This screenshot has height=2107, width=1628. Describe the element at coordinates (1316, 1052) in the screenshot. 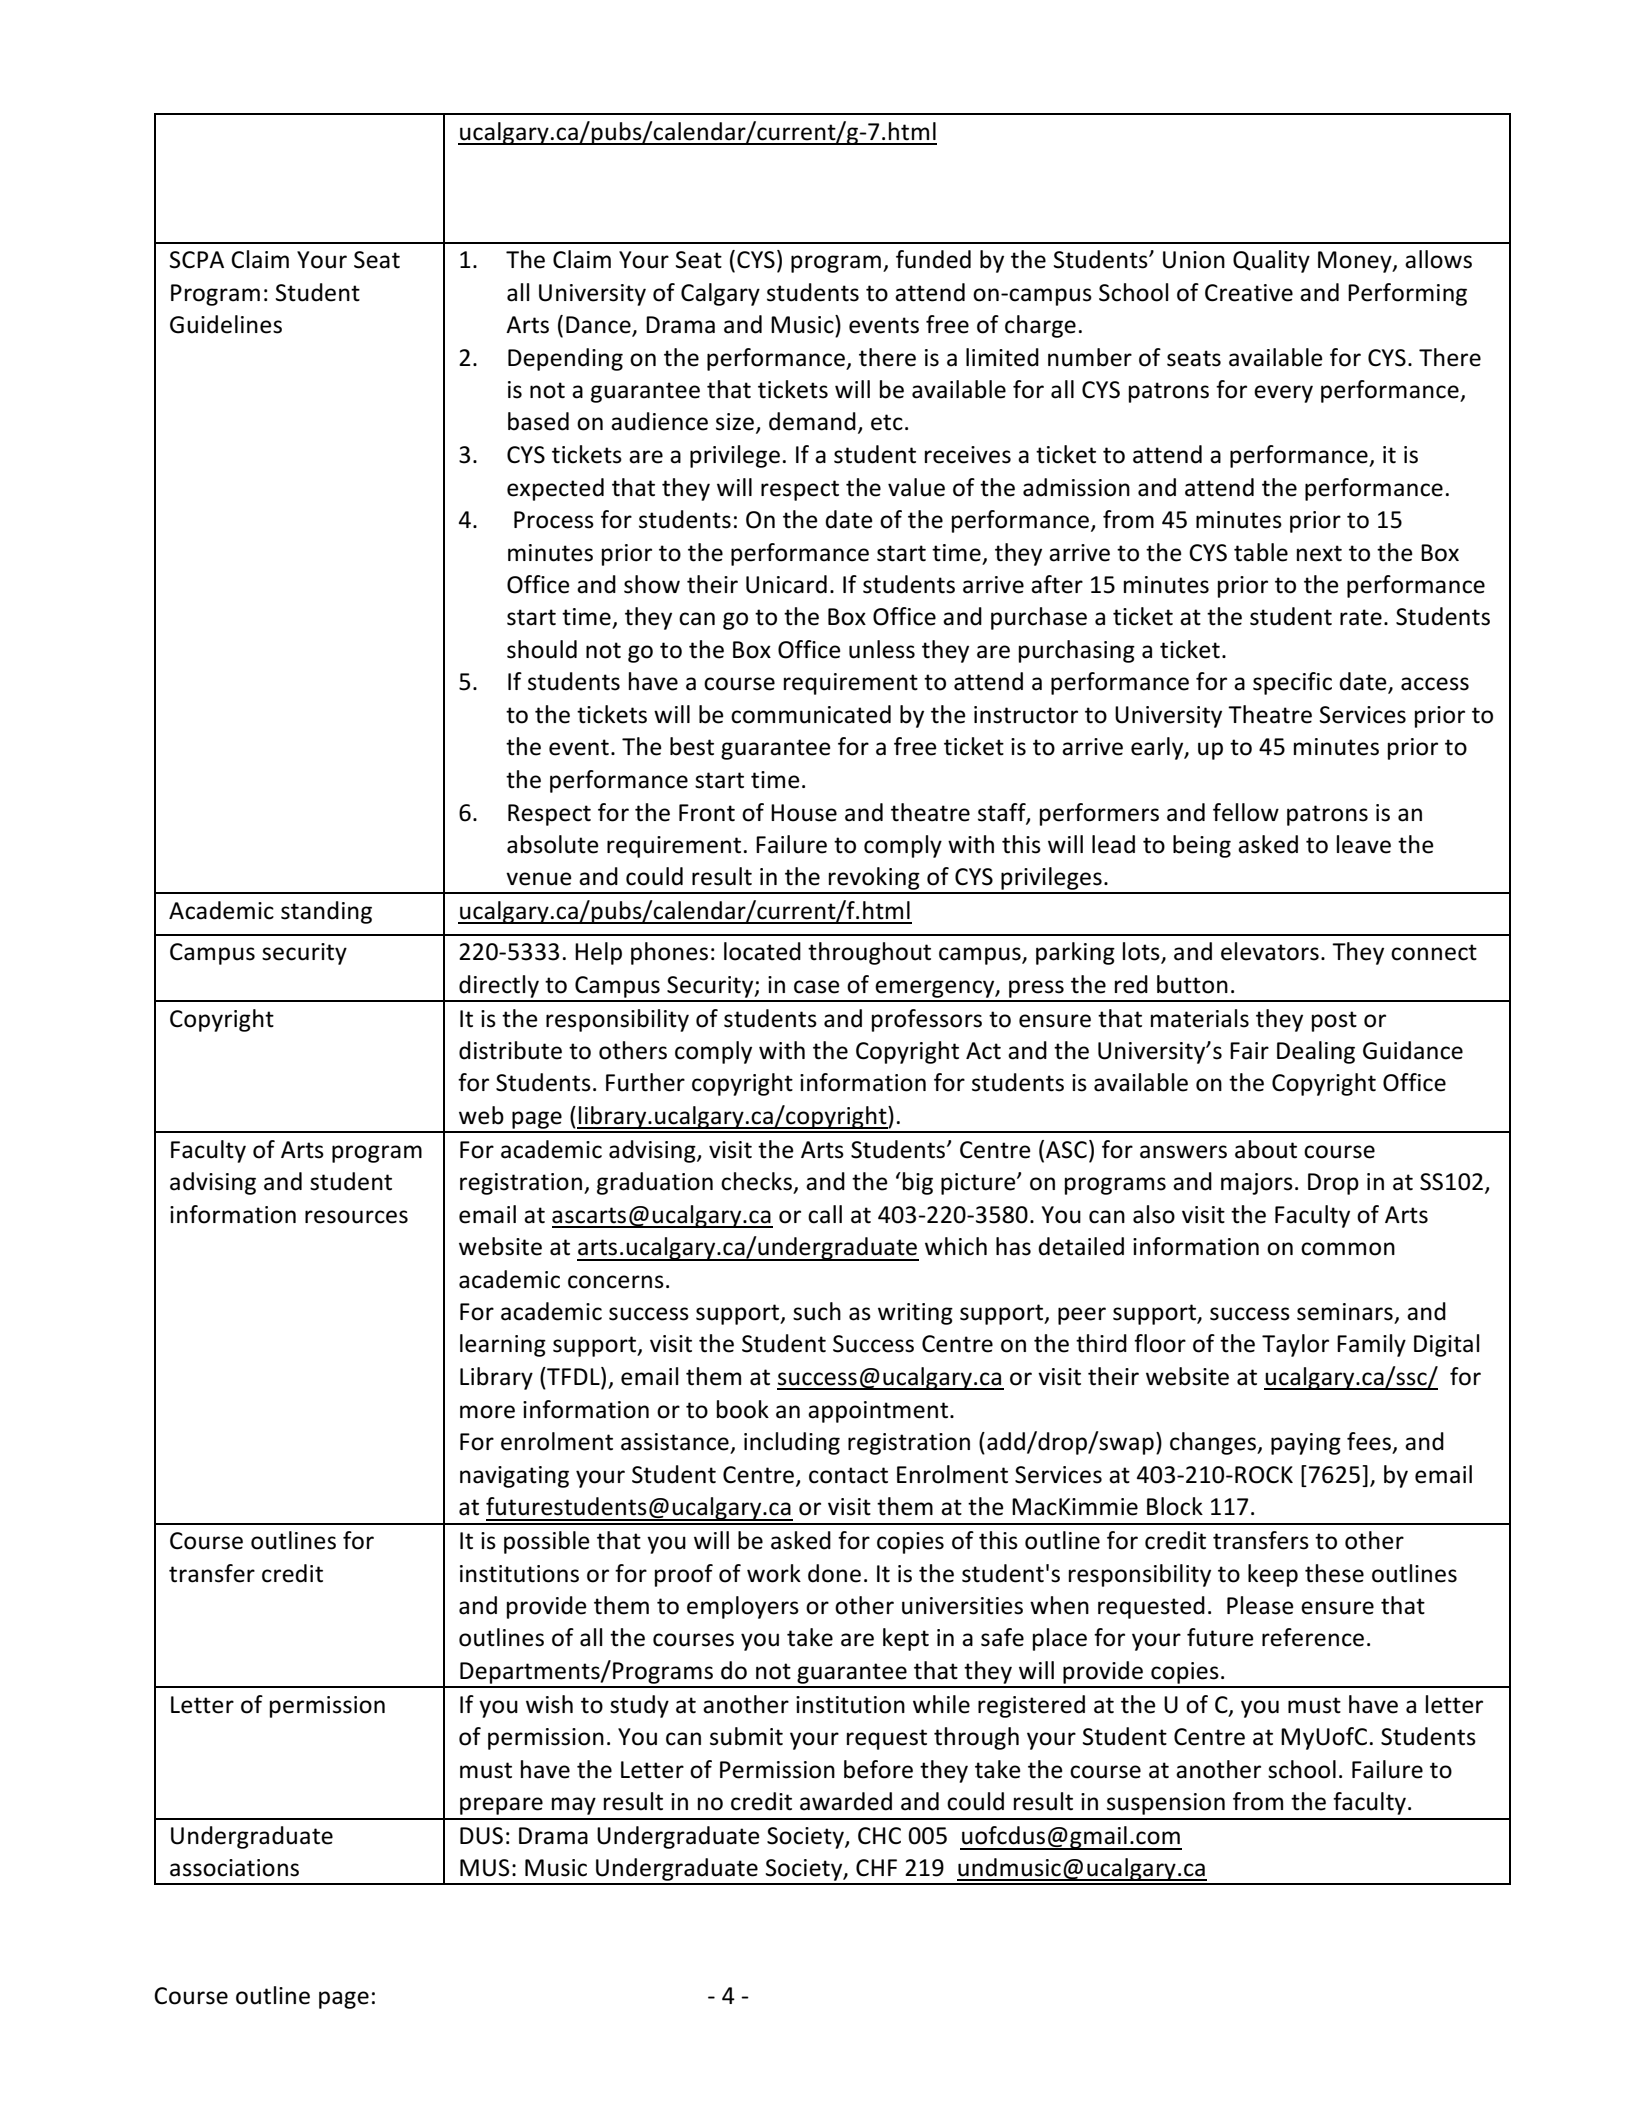

I see `Dealing` at that location.
